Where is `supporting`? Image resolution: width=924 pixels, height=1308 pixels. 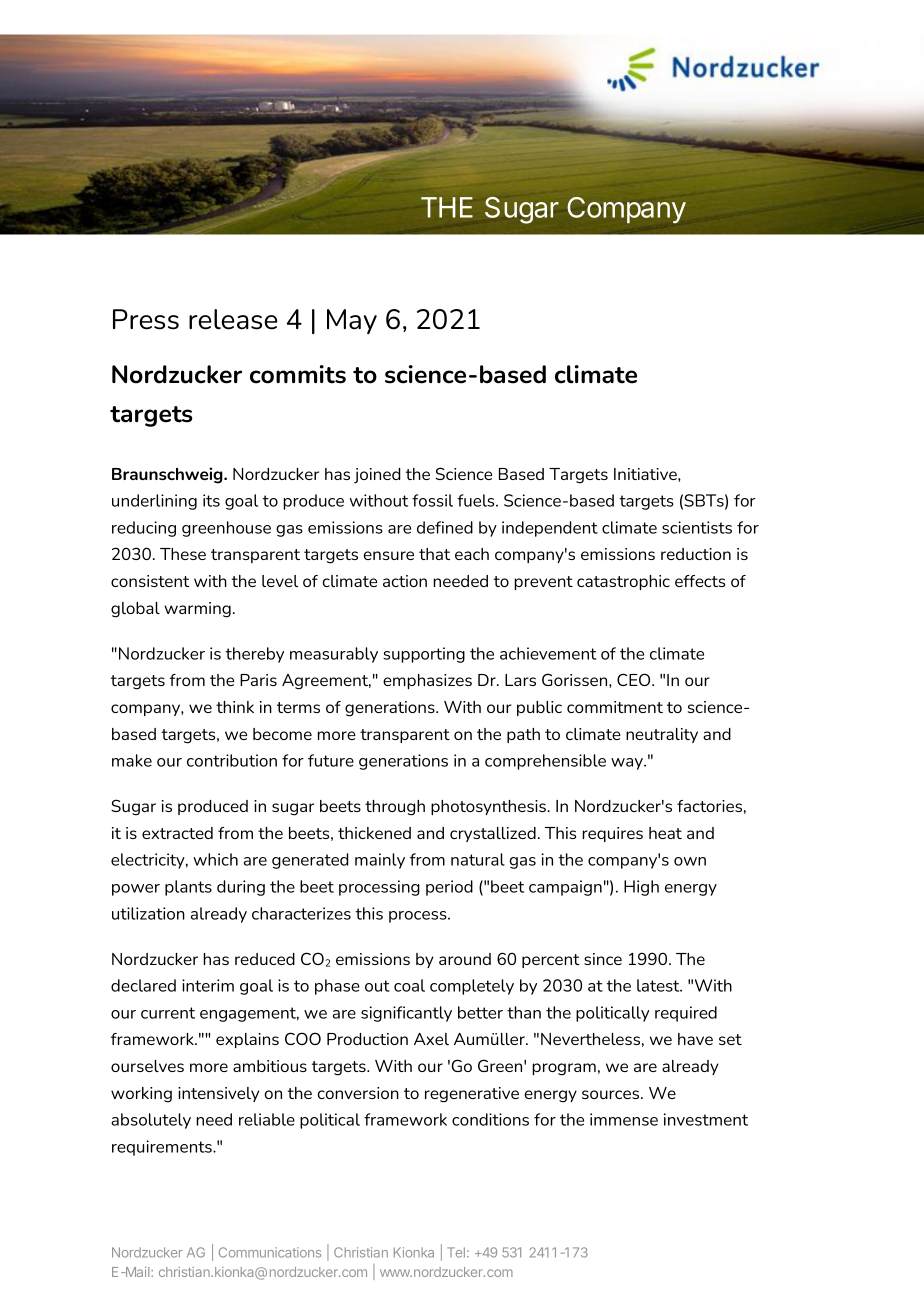 supporting is located at coordinates (424, 655).
